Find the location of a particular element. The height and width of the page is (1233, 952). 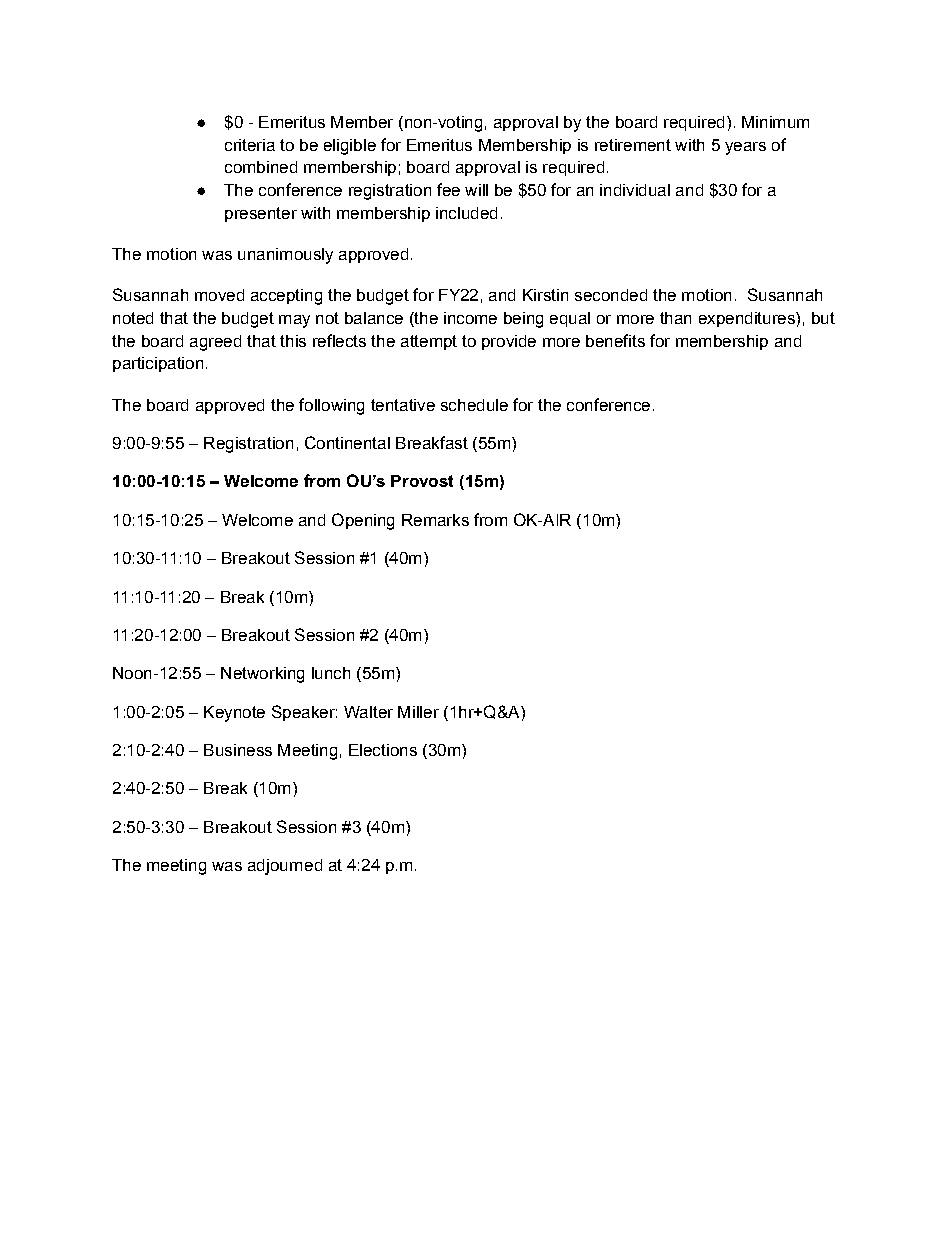

Keynote is located at coordinates (234, 714).
